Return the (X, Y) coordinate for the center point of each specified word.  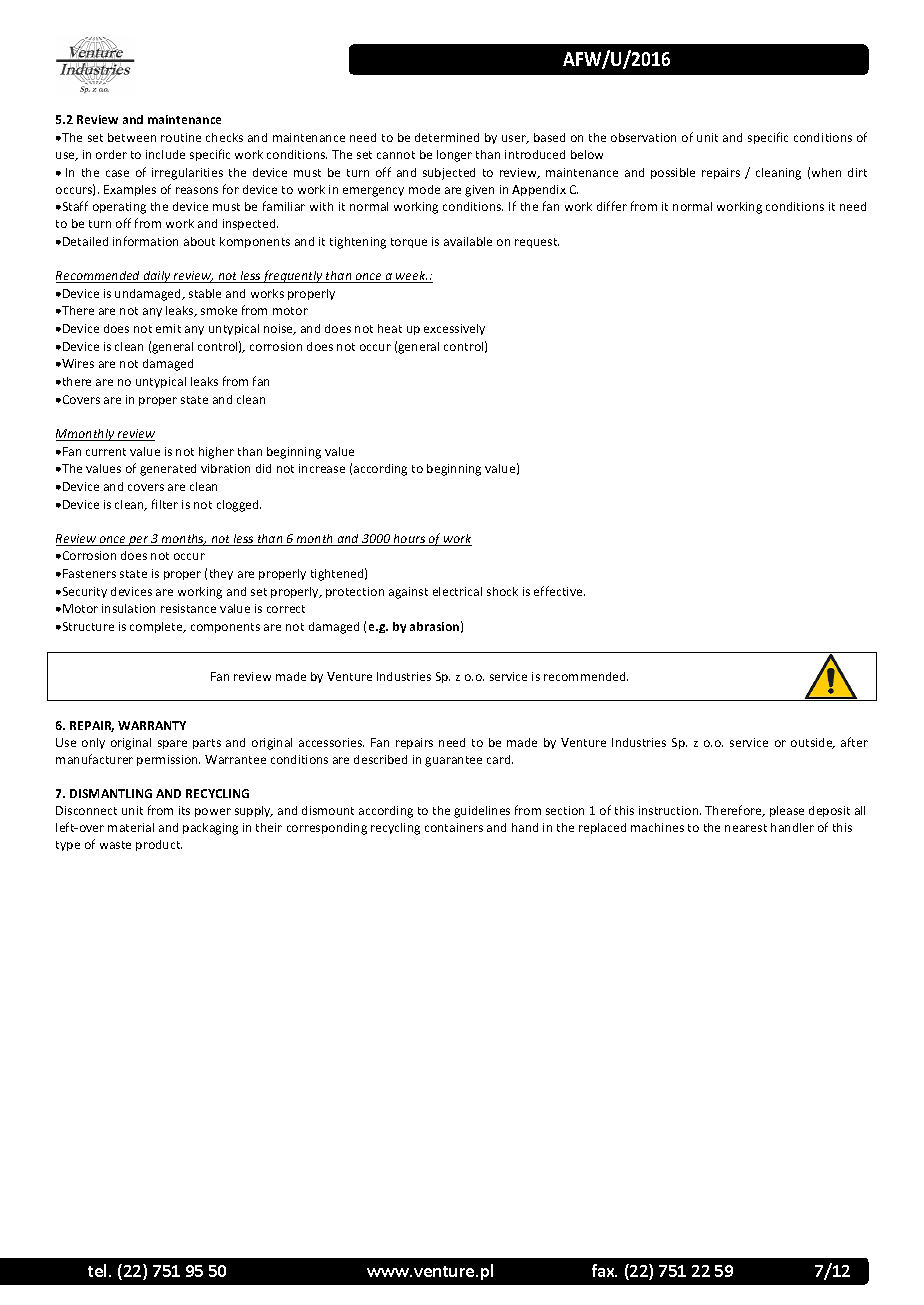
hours (410, 540)
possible (673, 173)
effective (559, 591)
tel (99, 1270)
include (165, 154)
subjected (449, 174)
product (159, 845)
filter (165, 504)
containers (454, 827)
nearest (746, 828)
